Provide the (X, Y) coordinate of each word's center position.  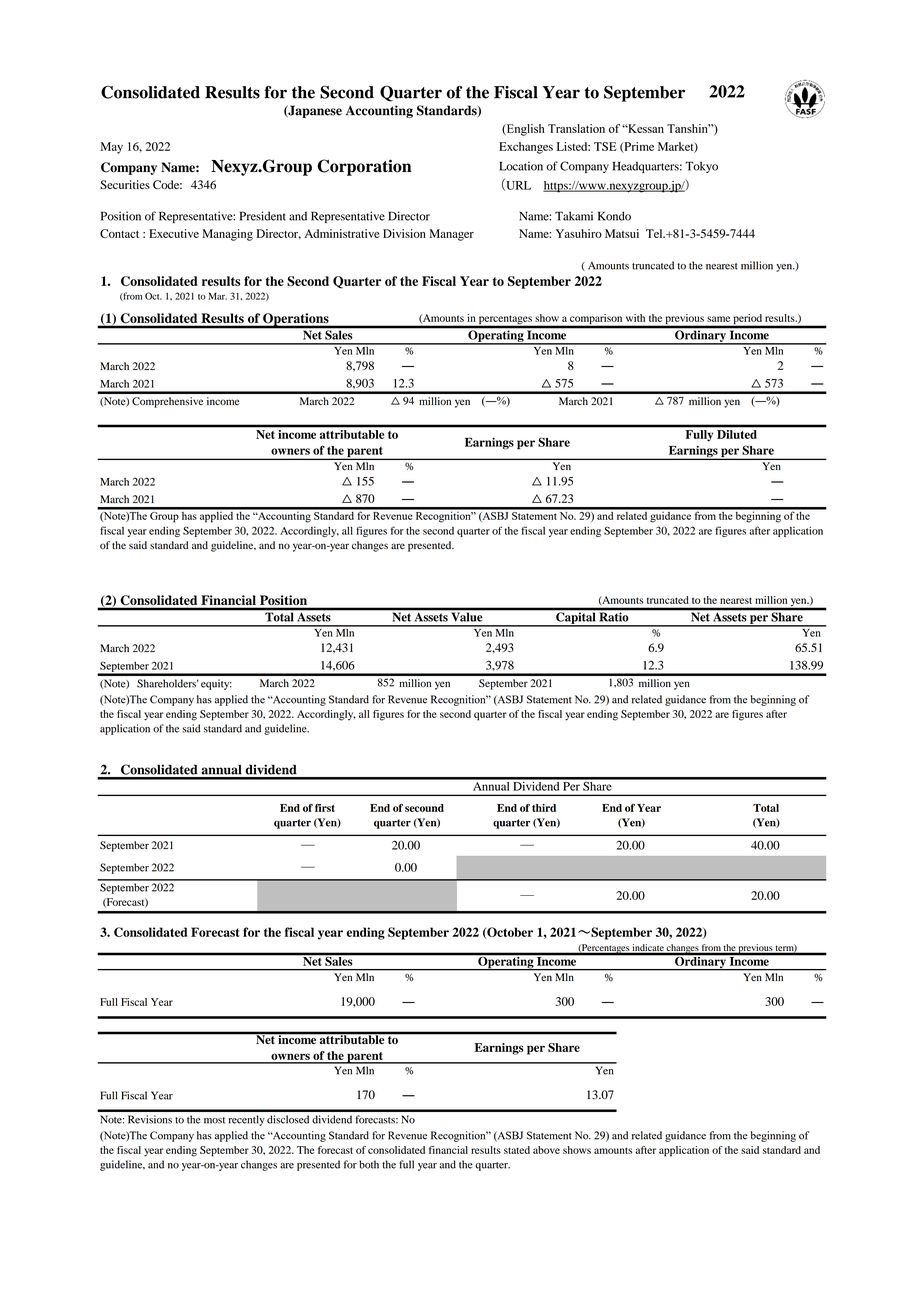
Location (521, 166)
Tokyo (701, 167)
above (546, 1150)
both (369, 1164)
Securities (125, 185)
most (214, 1120)
